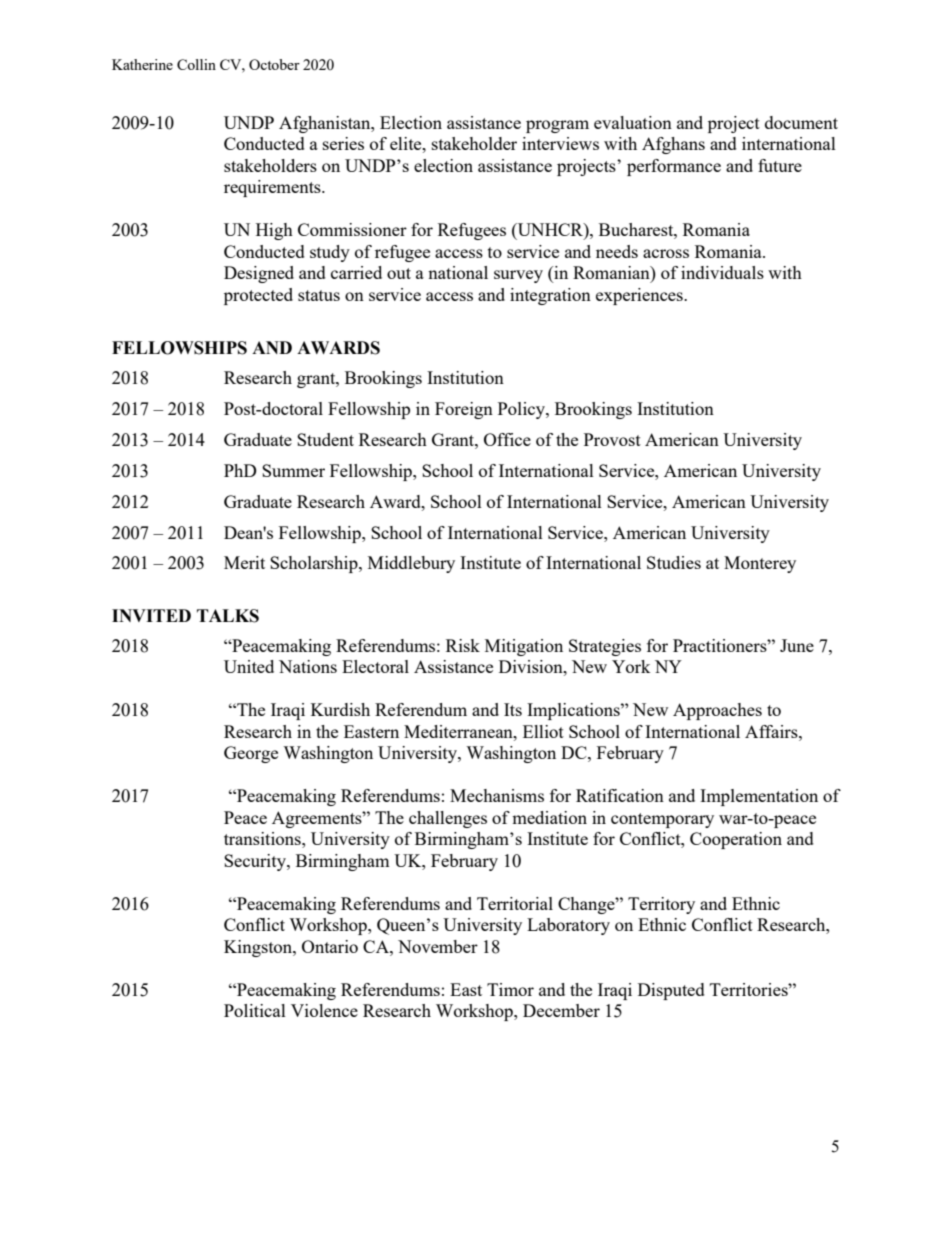 The image size is (952, 1233). What do you see at coordinates (673, 145) in the screenshot?
I see `Afghans` at bounding box center [673, 145].
